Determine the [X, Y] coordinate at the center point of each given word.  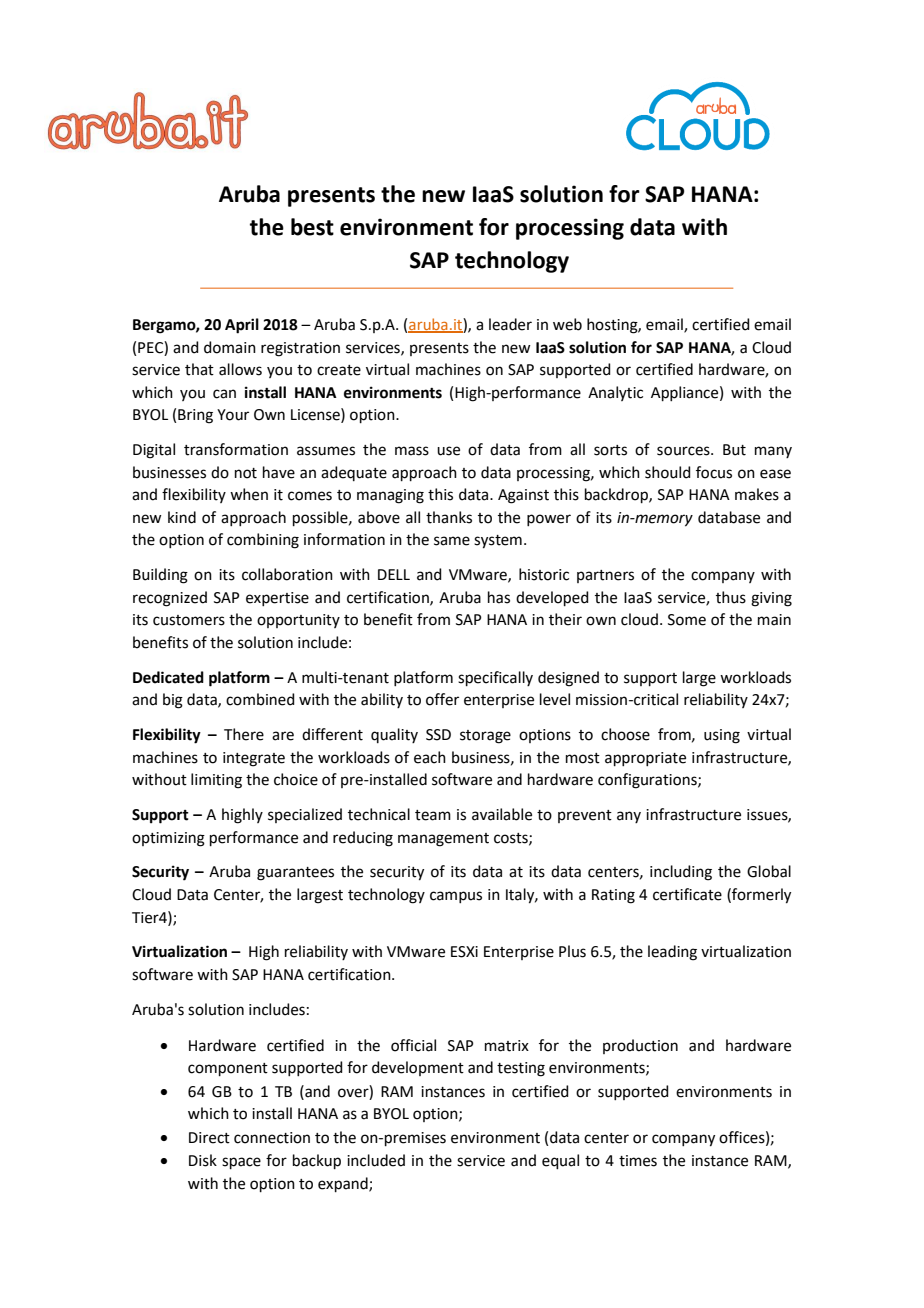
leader [510, 324]
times [638, 1161]
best [312, 227]
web [567, 324]
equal [560, 1161]
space [241, 1163]
